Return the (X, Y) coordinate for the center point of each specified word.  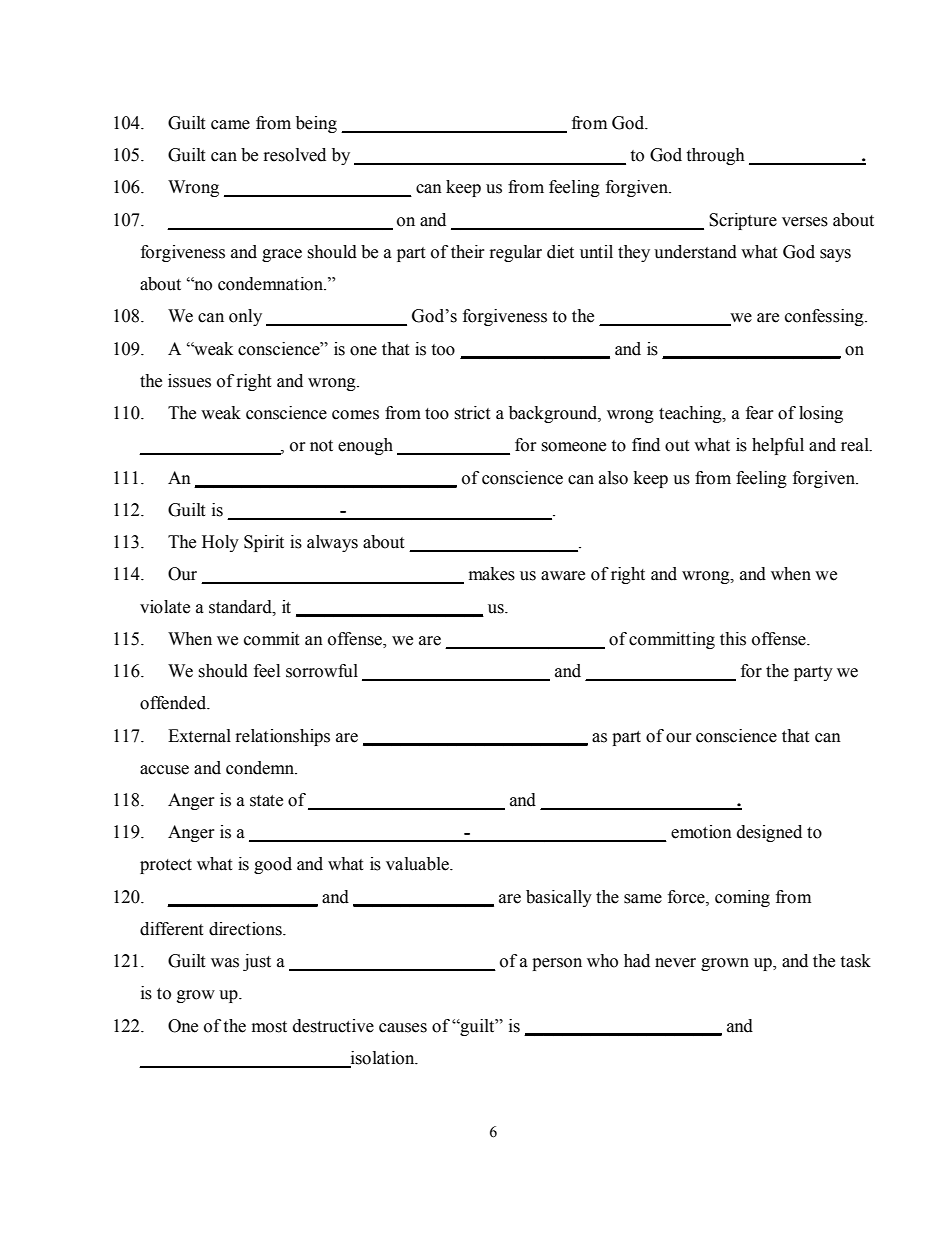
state (266, 801)
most (269, 1027)
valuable (418, 864)
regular (516, 253)
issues (189, 381)
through (715, 156)
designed (769, 833)
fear (760, 413)
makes (492, 574)
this (733, 639)
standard (241, 607)
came (230, 125)
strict (472, 413)
